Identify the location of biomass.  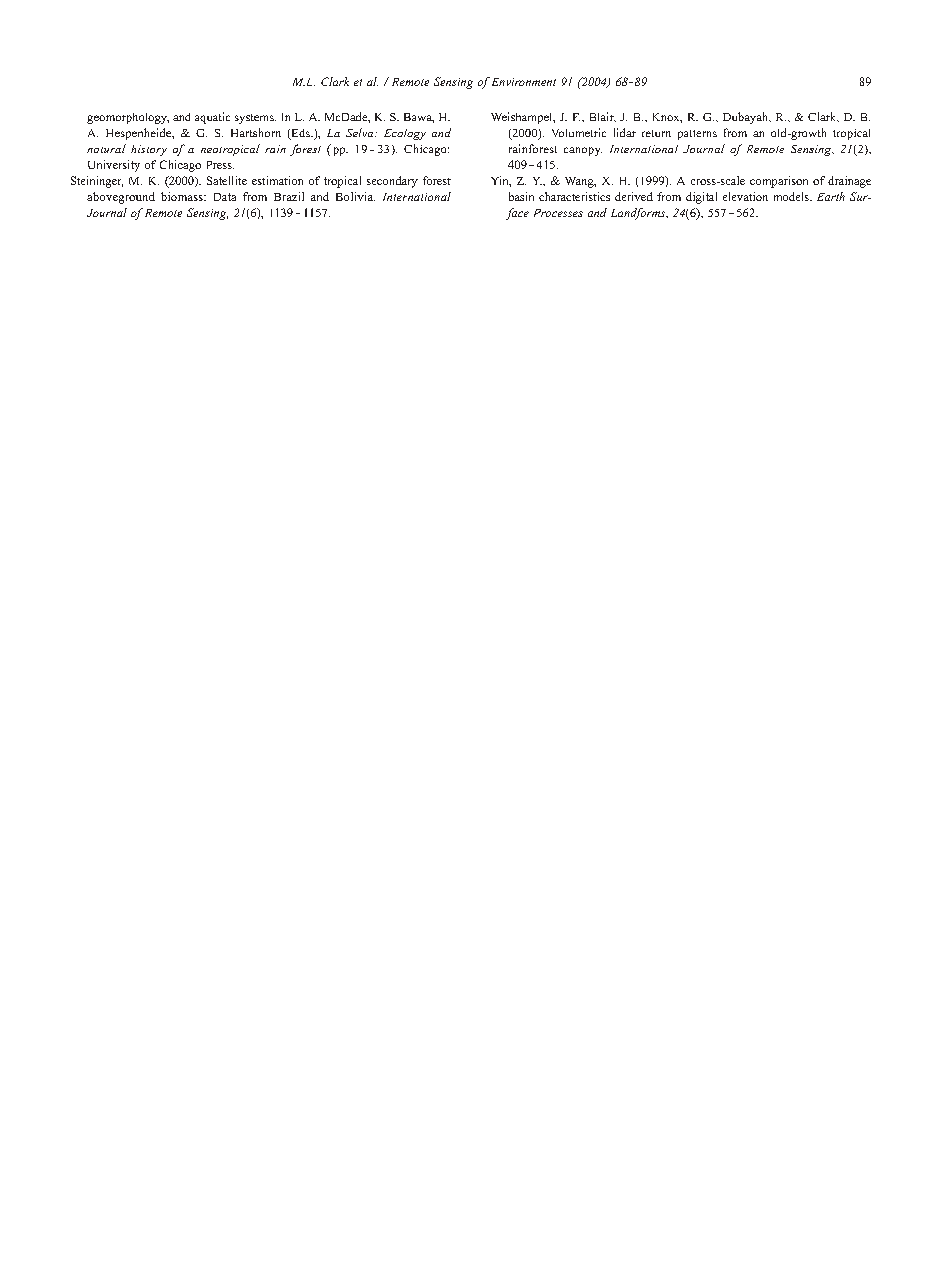
(183, 196).
